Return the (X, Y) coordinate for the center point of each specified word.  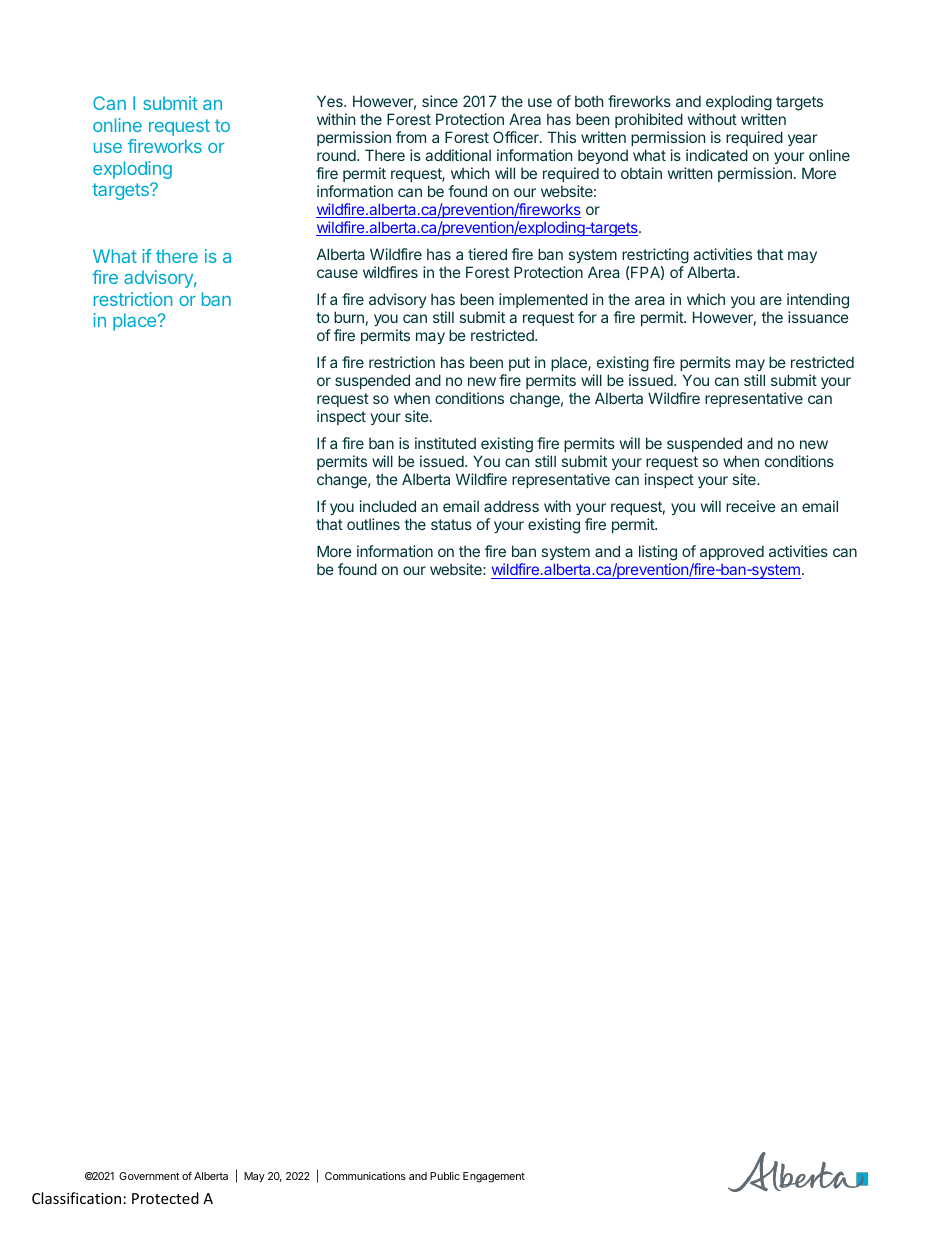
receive (751, 506)
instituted (445, 443)
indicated (717, 155)
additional (458, 155)
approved (730, 554)
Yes (331, 101)
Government (149, 1176)
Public (445, 1176)
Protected (165, 1198)
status (451, 524)
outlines (373, 524)
